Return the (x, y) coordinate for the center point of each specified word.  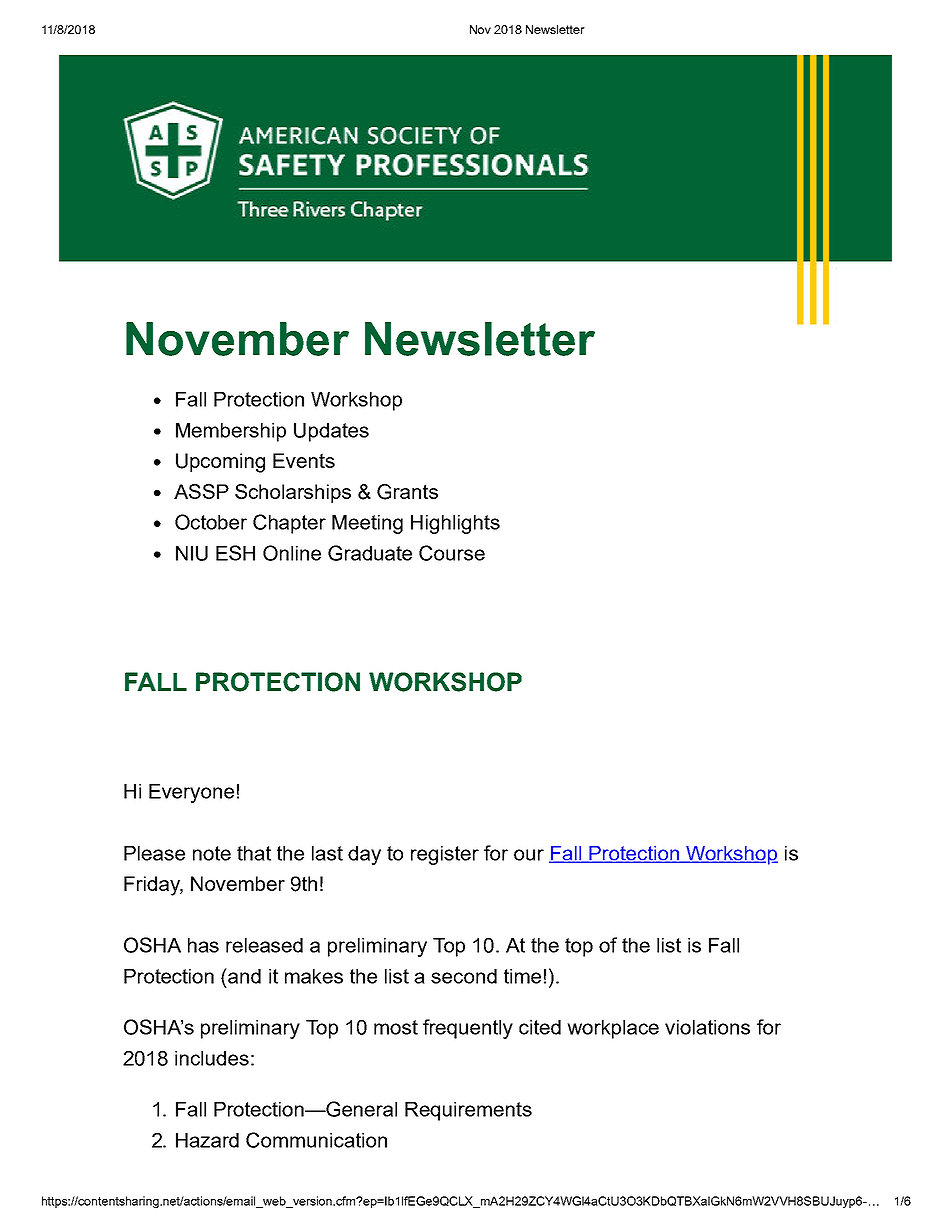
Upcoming (220, 463)
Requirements (468, 1111)
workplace (613, 1029)
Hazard (207, 1140)
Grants (407, 492)
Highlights (455, 524)
